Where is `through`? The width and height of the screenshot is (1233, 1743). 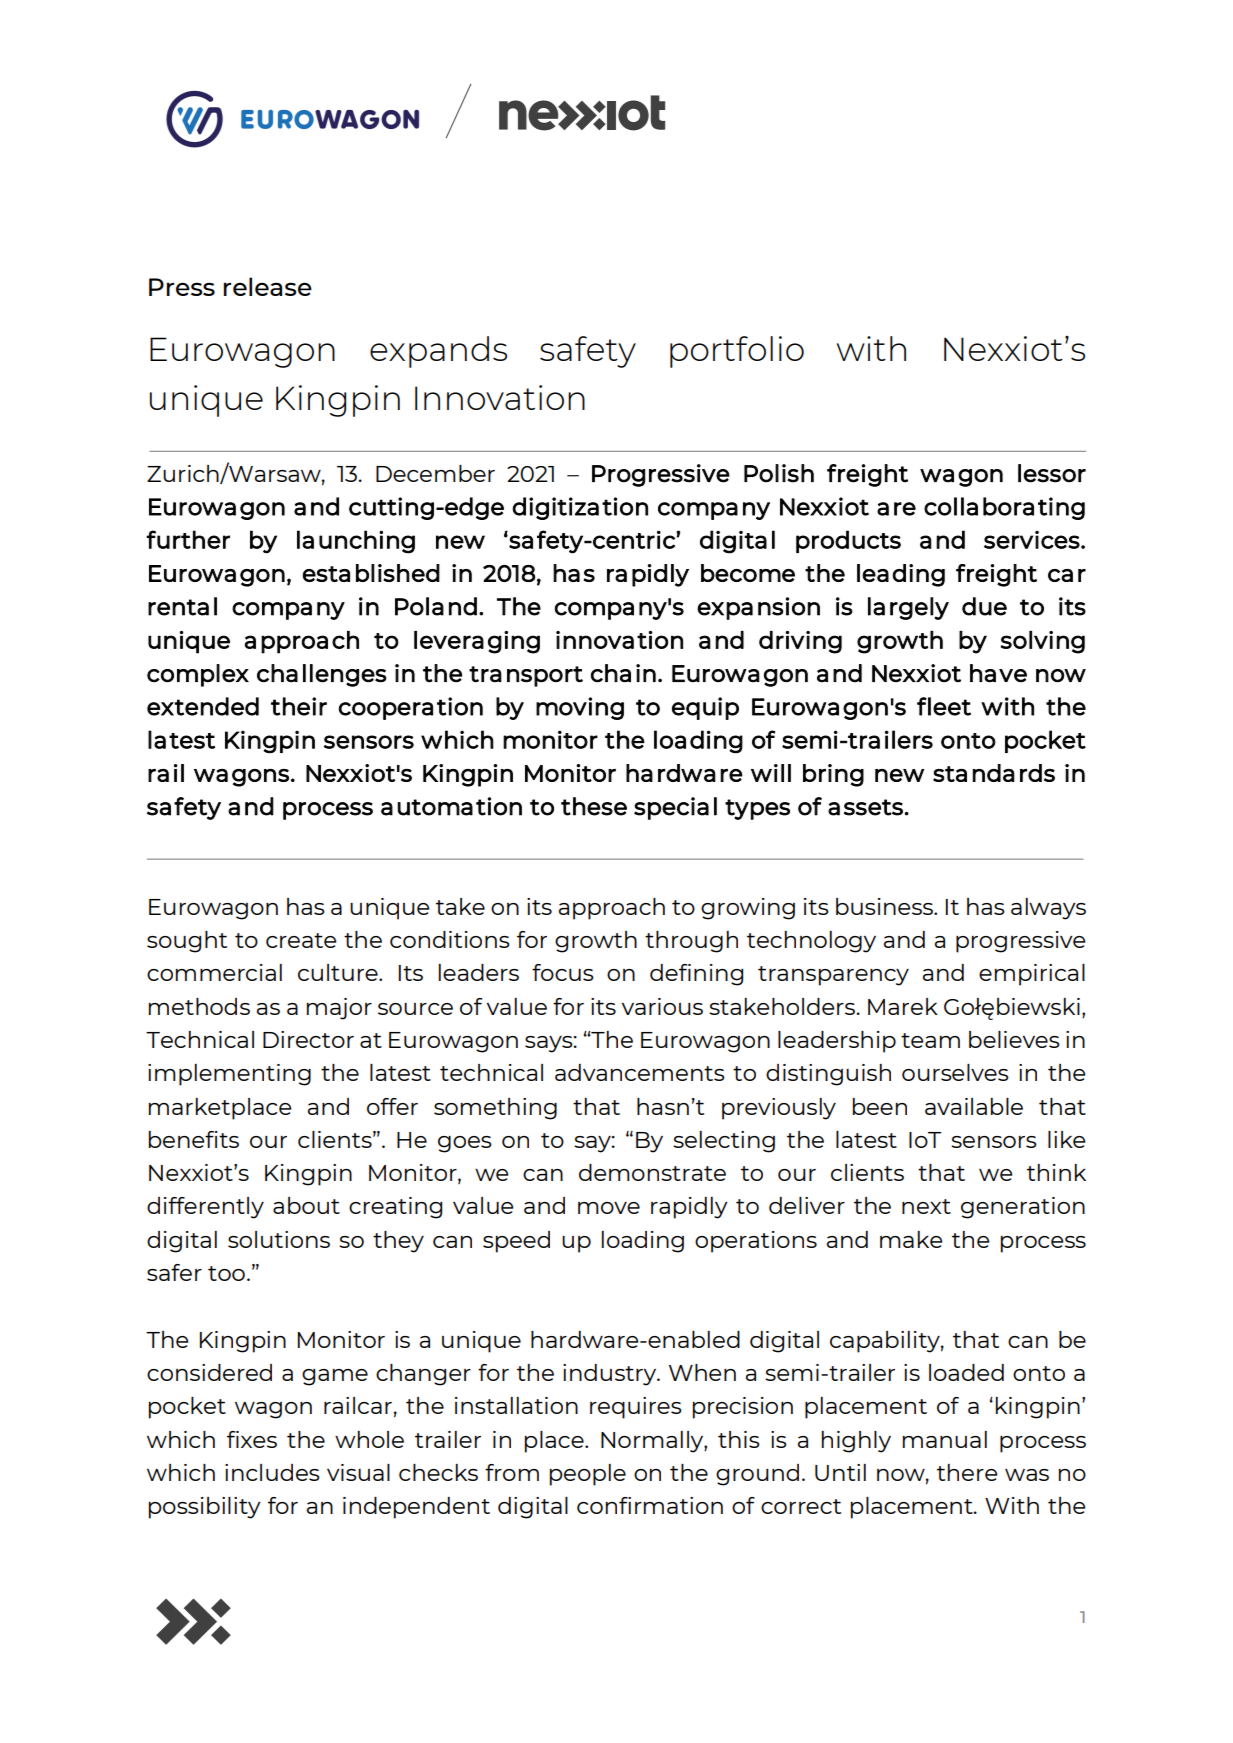
through is located at coordinates (691, 942).
